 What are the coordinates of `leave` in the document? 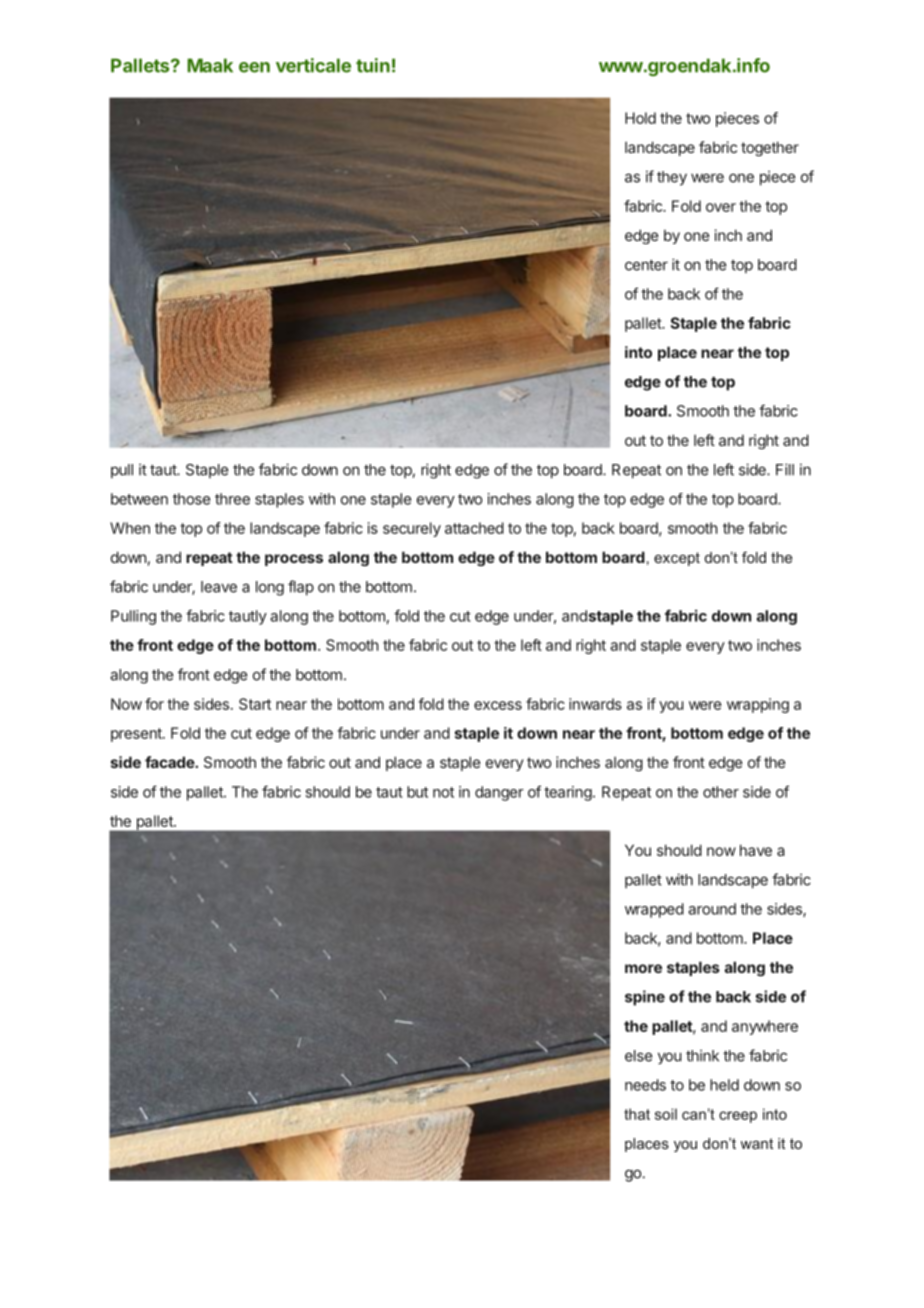 It's located at (219, 587).
